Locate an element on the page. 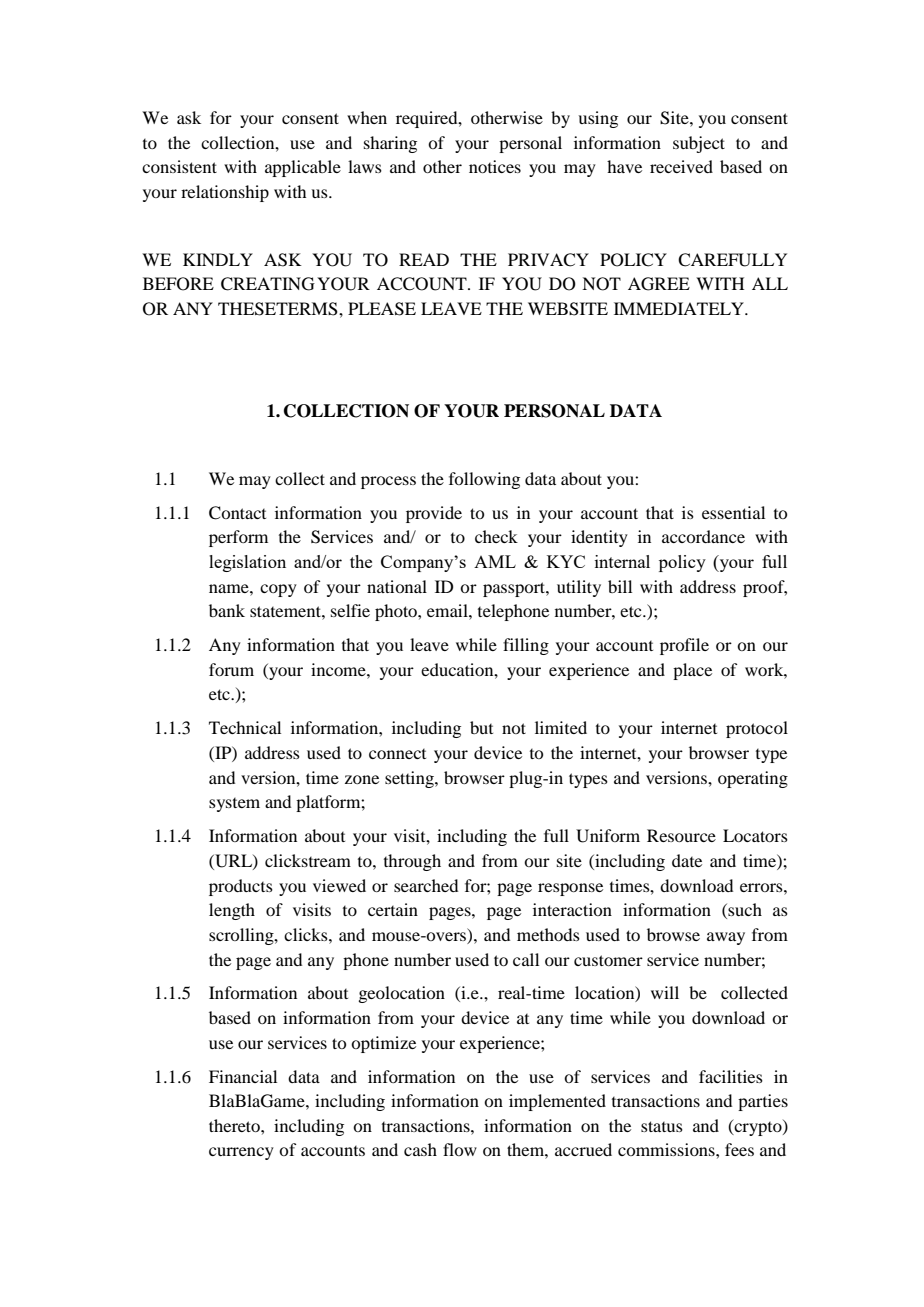 The image size is (924, 1307). notices is located at coordinates (495, 166).
